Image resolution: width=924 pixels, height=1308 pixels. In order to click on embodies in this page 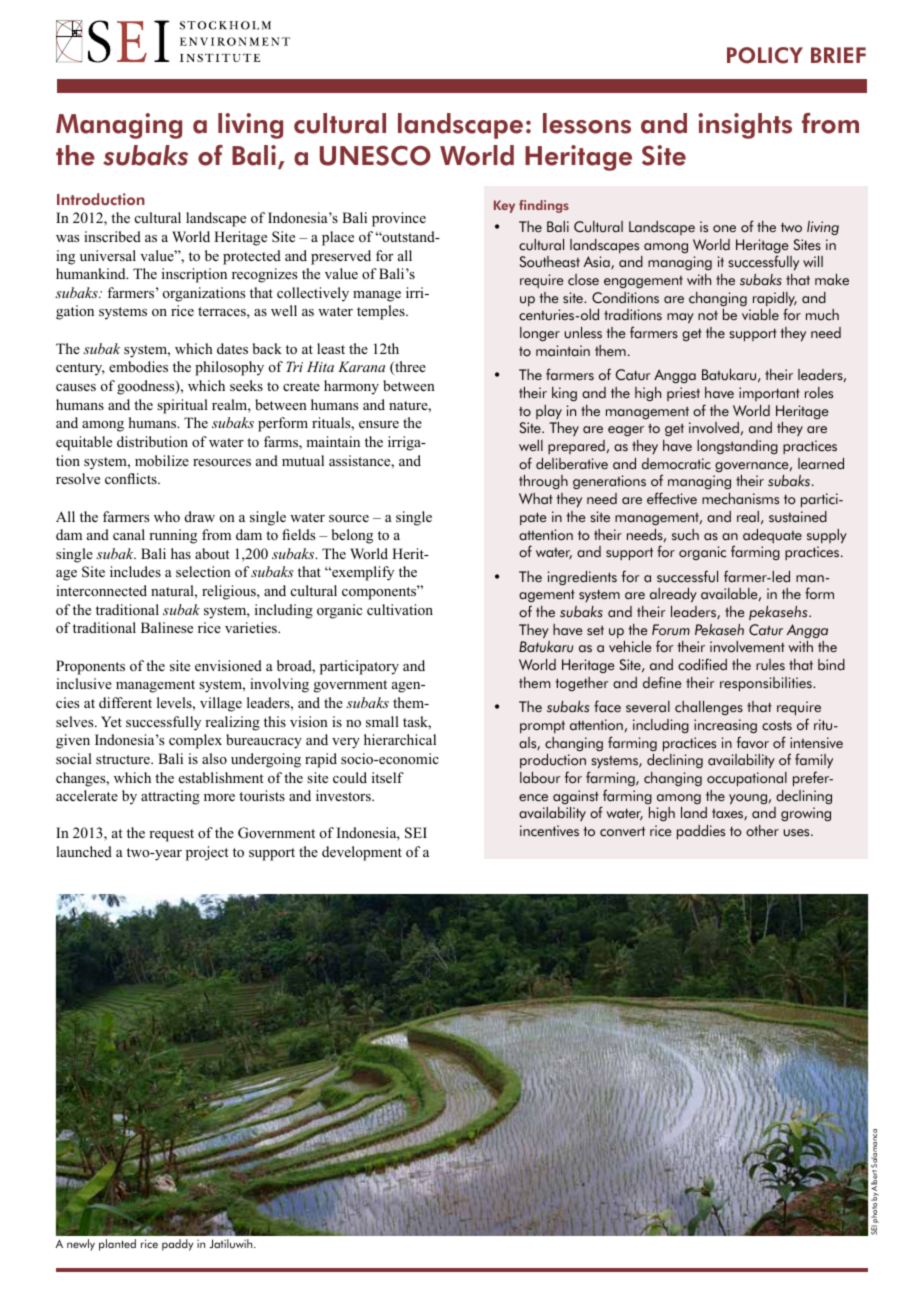, I will do `click(138, 367)`.
